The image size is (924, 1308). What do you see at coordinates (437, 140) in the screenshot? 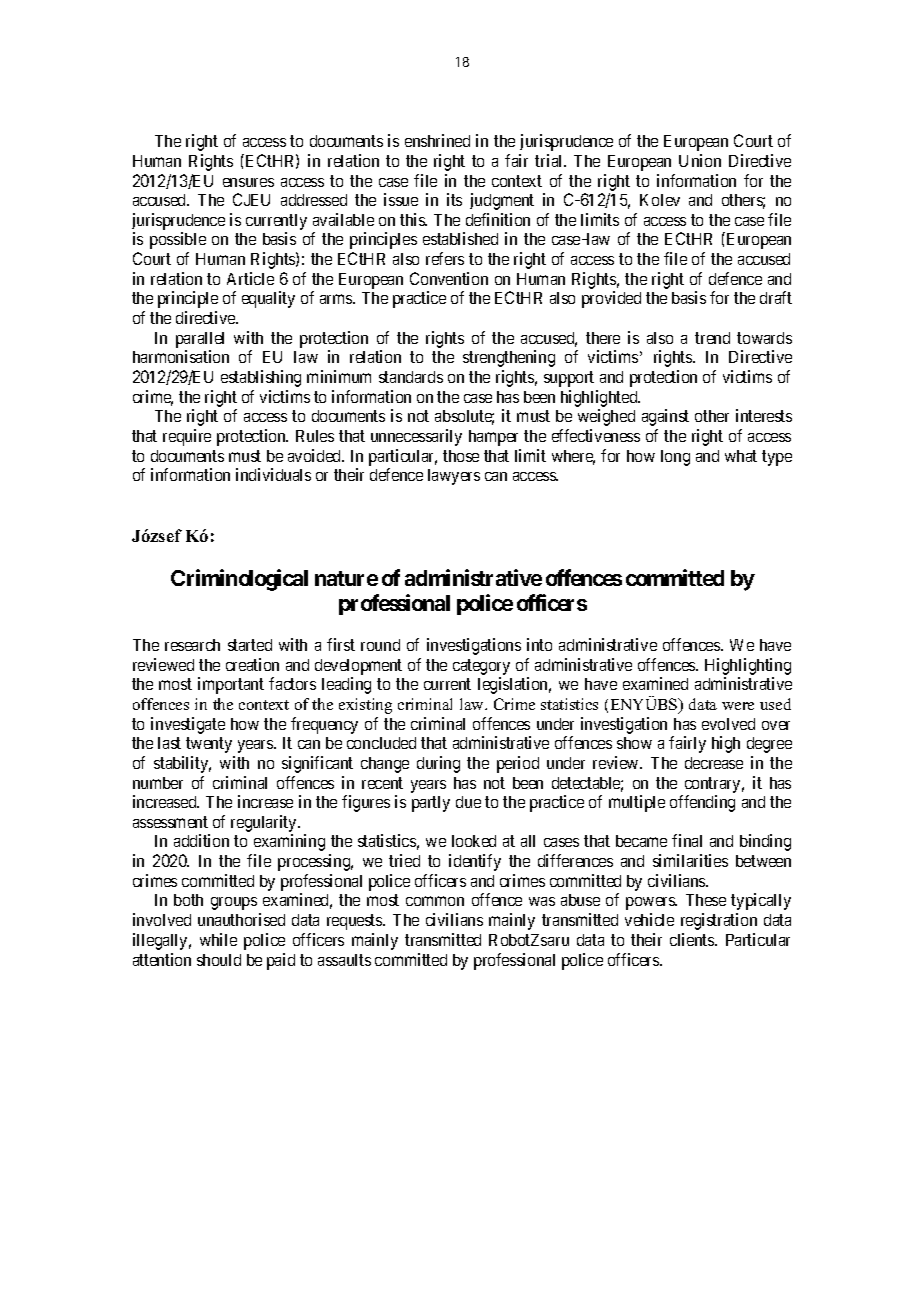
I see `enshrined` at bounding box center [437, 140].
